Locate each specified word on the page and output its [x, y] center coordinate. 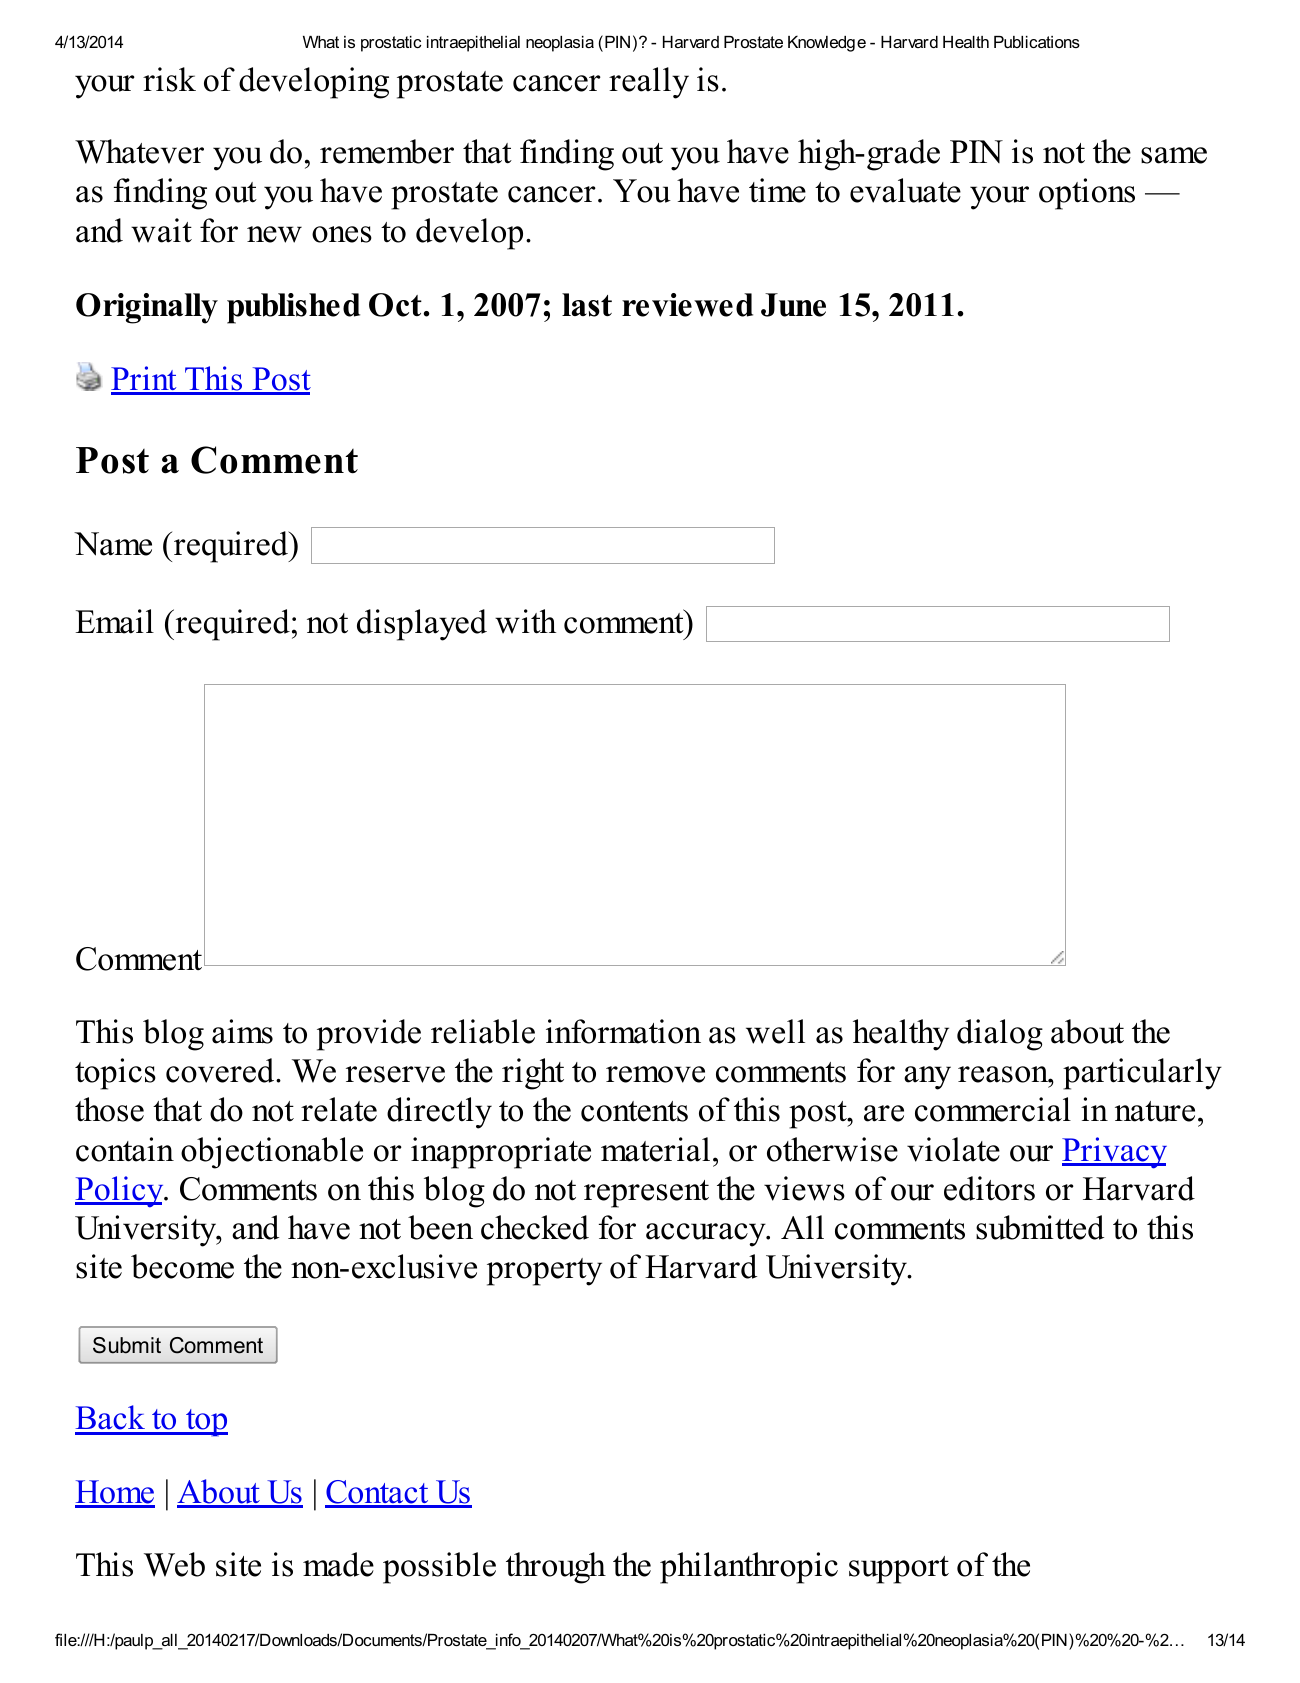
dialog [1000, 1035]
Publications [1037, 42]
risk [169, 79]
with [525, 621]
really [649, 83]
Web [174, 1564]
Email [115, 621]
